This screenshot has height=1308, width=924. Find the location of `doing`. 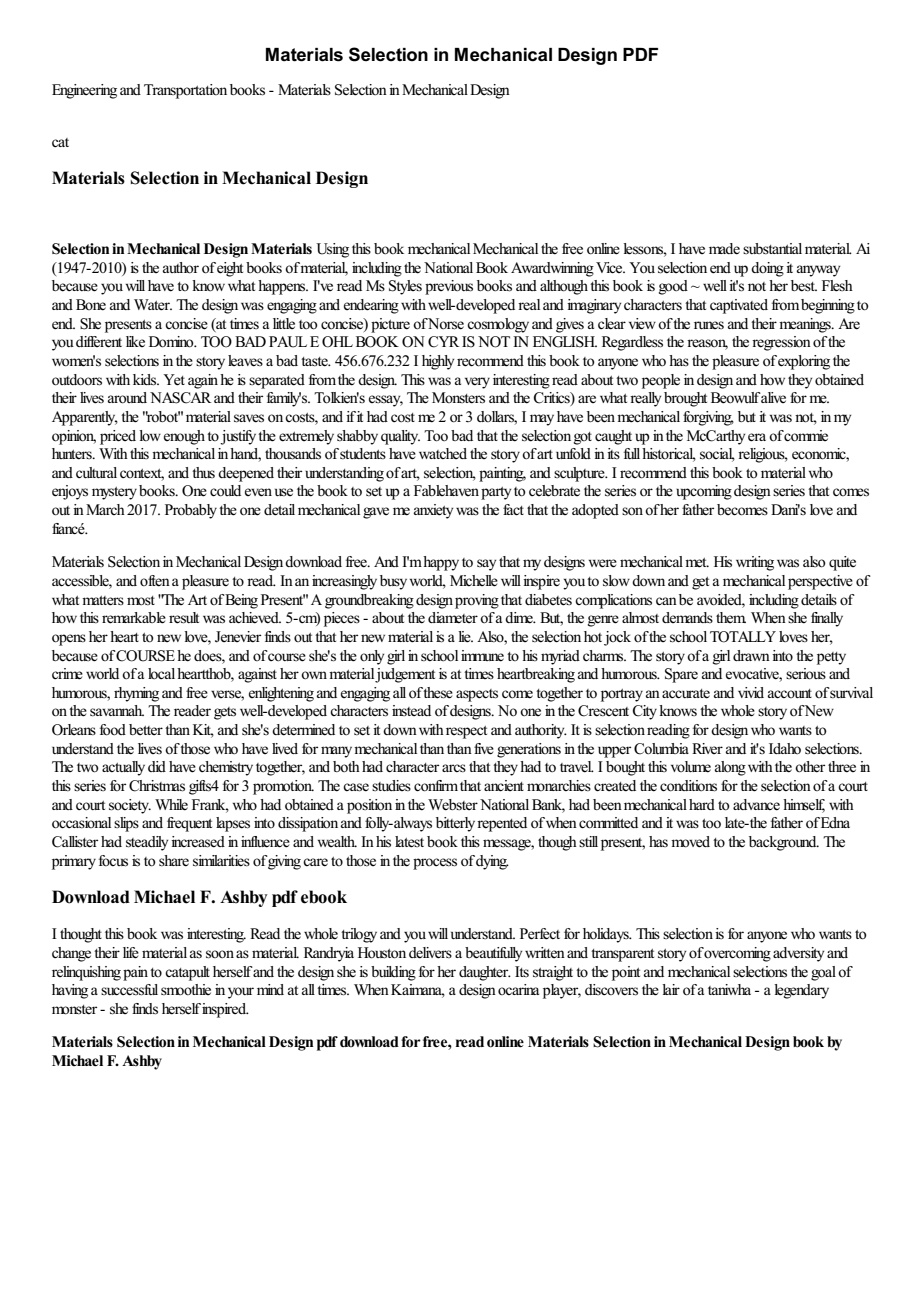

doing is located at coordinates (767, 269).
